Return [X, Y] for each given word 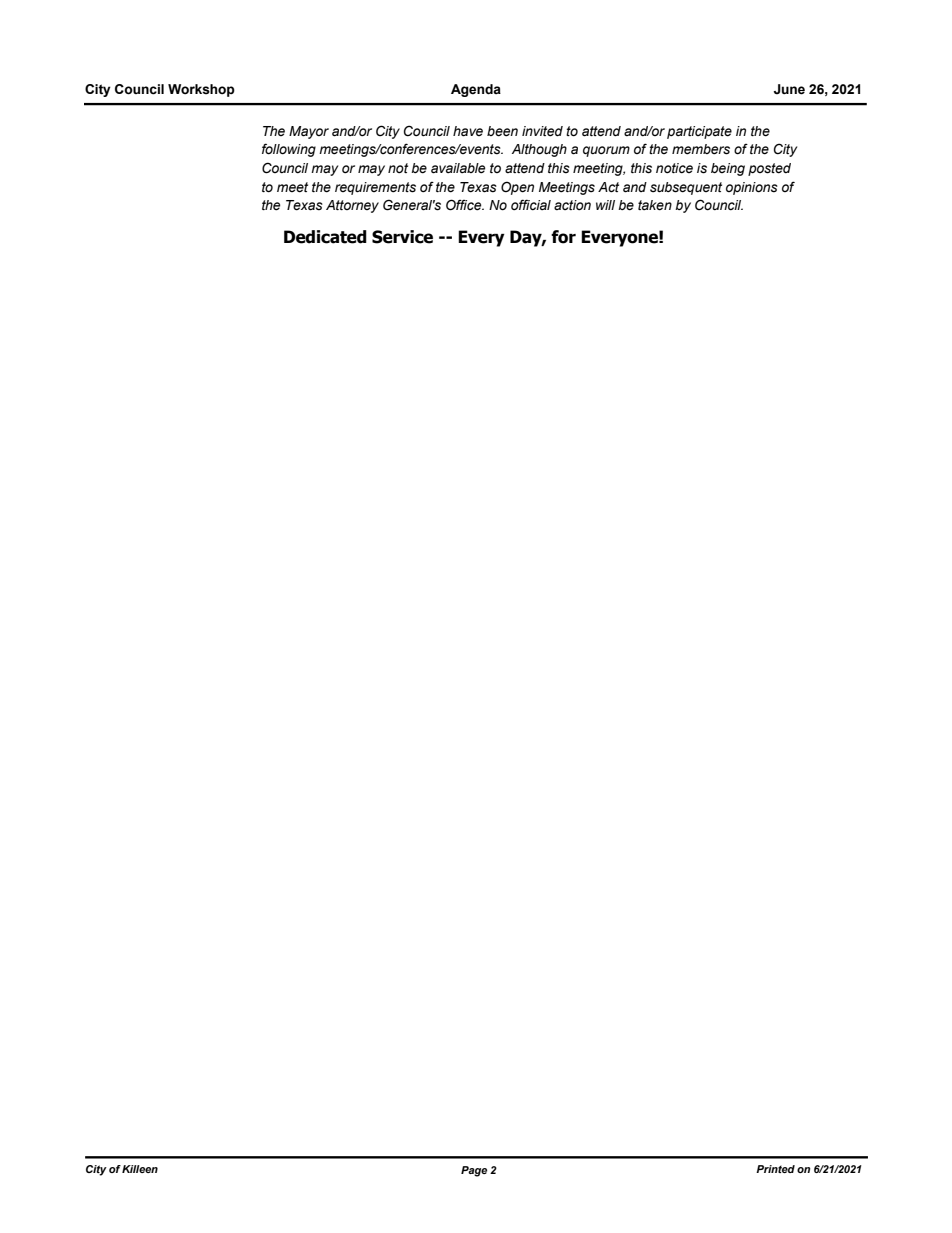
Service [402, 237]
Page [474, 1171]
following [289, 150]
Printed [775, 1169]
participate [699, 132]
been [502, 131]
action [572, 205]
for [563, 237]
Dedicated [325, 237]
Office [465, 205]
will [605, 205]
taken [655, 205]
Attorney [352, 206]
